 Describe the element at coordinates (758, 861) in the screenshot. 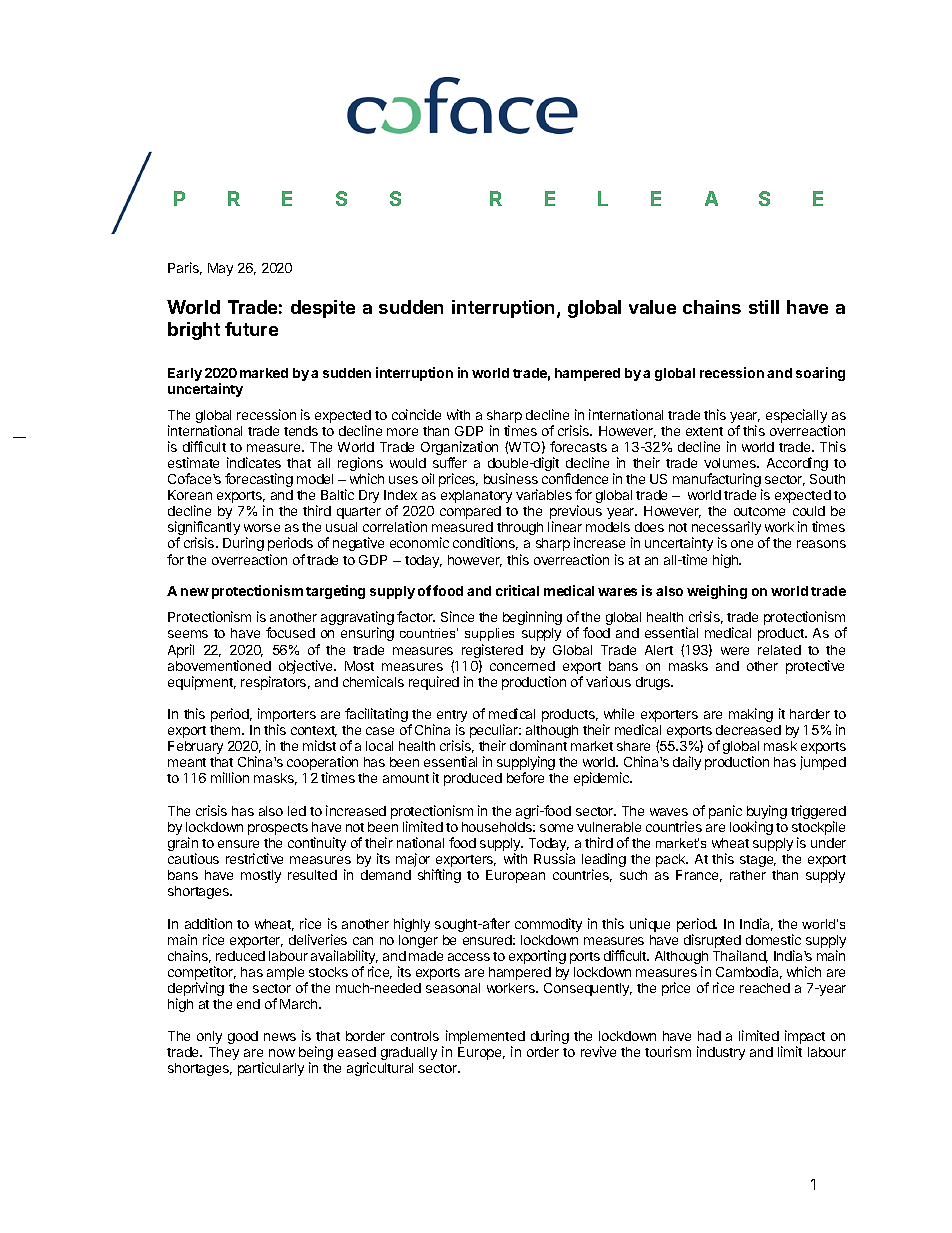

I see `stage` at that location.
